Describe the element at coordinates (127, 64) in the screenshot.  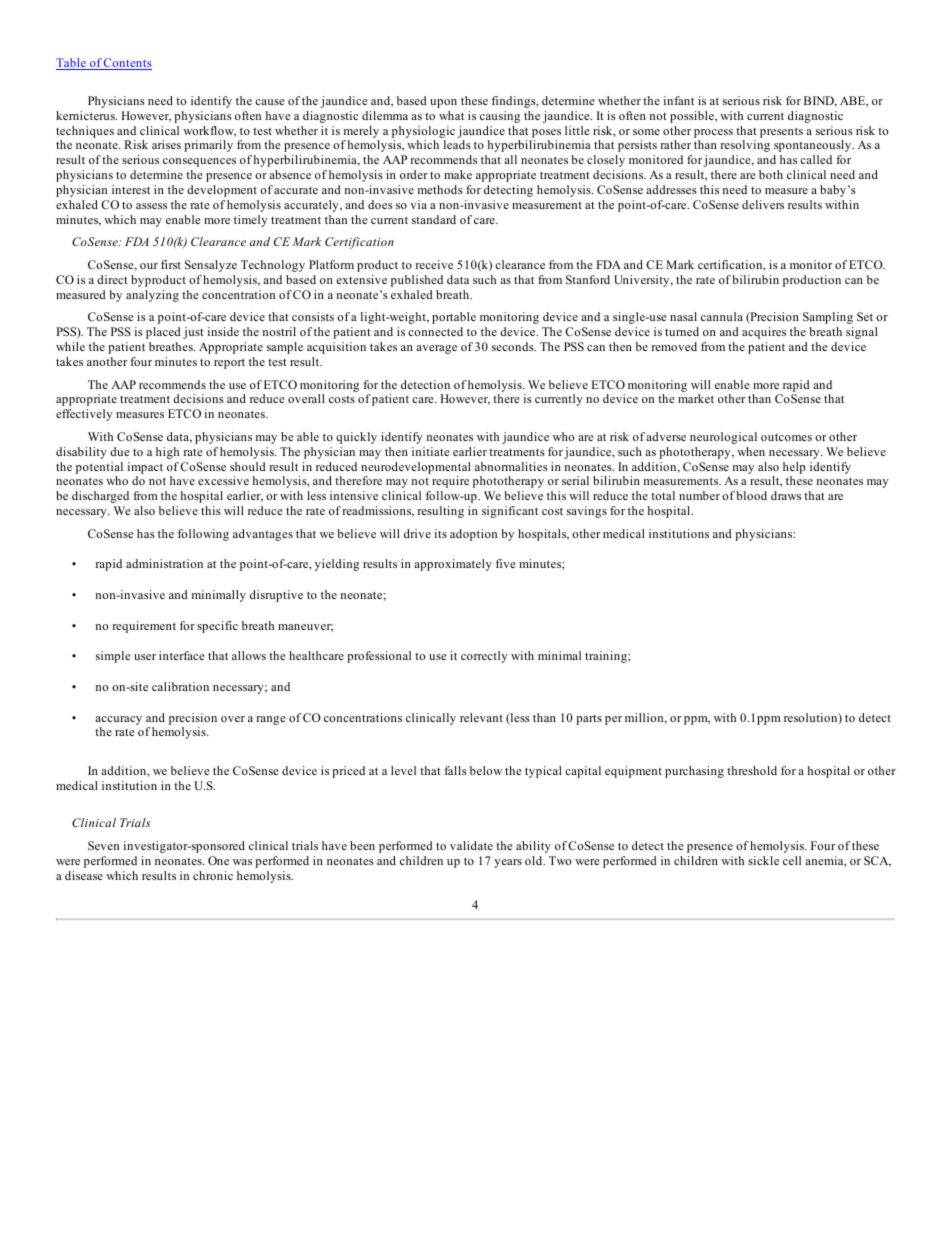
I see `Contents` at that location.
